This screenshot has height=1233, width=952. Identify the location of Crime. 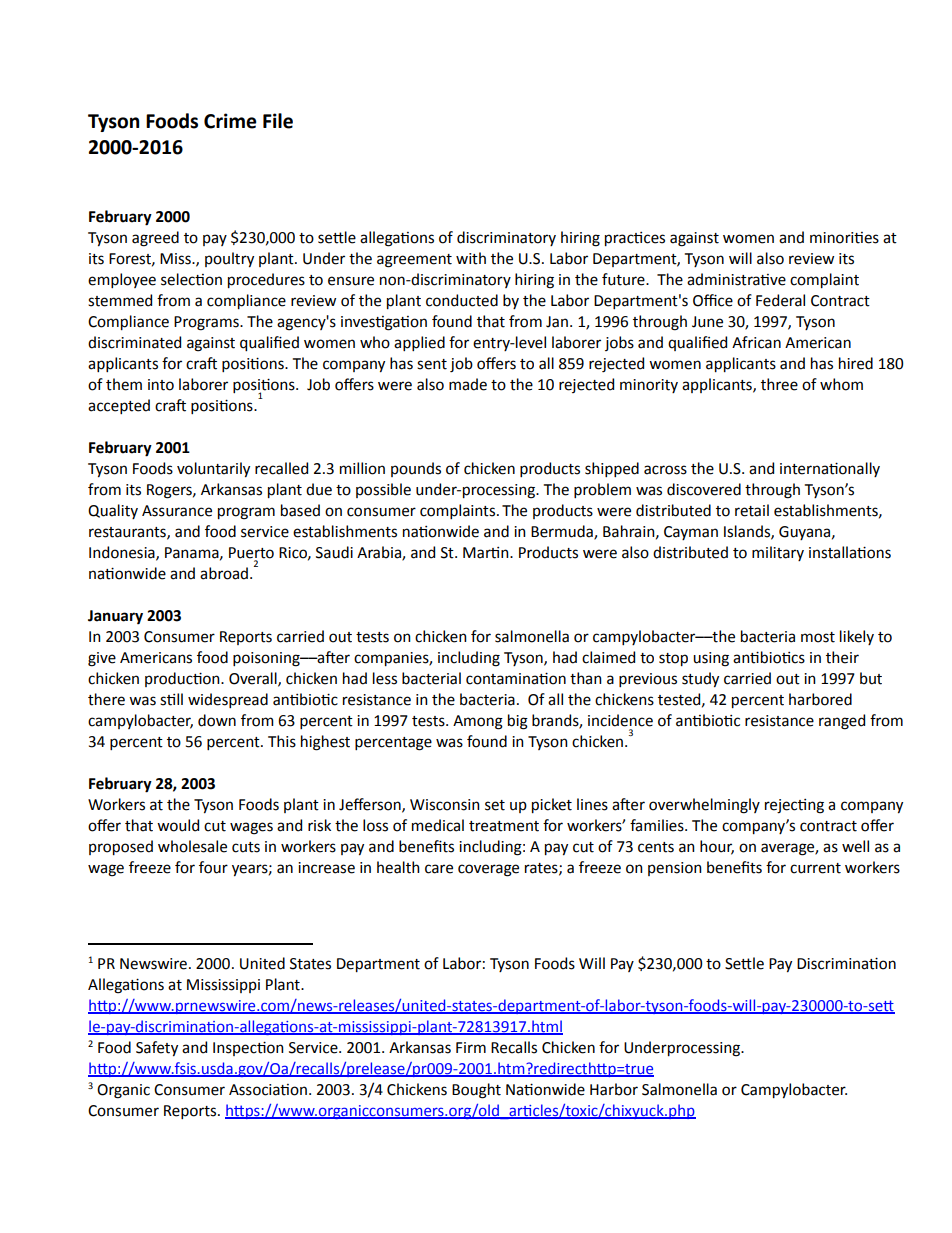
(230, 121).
